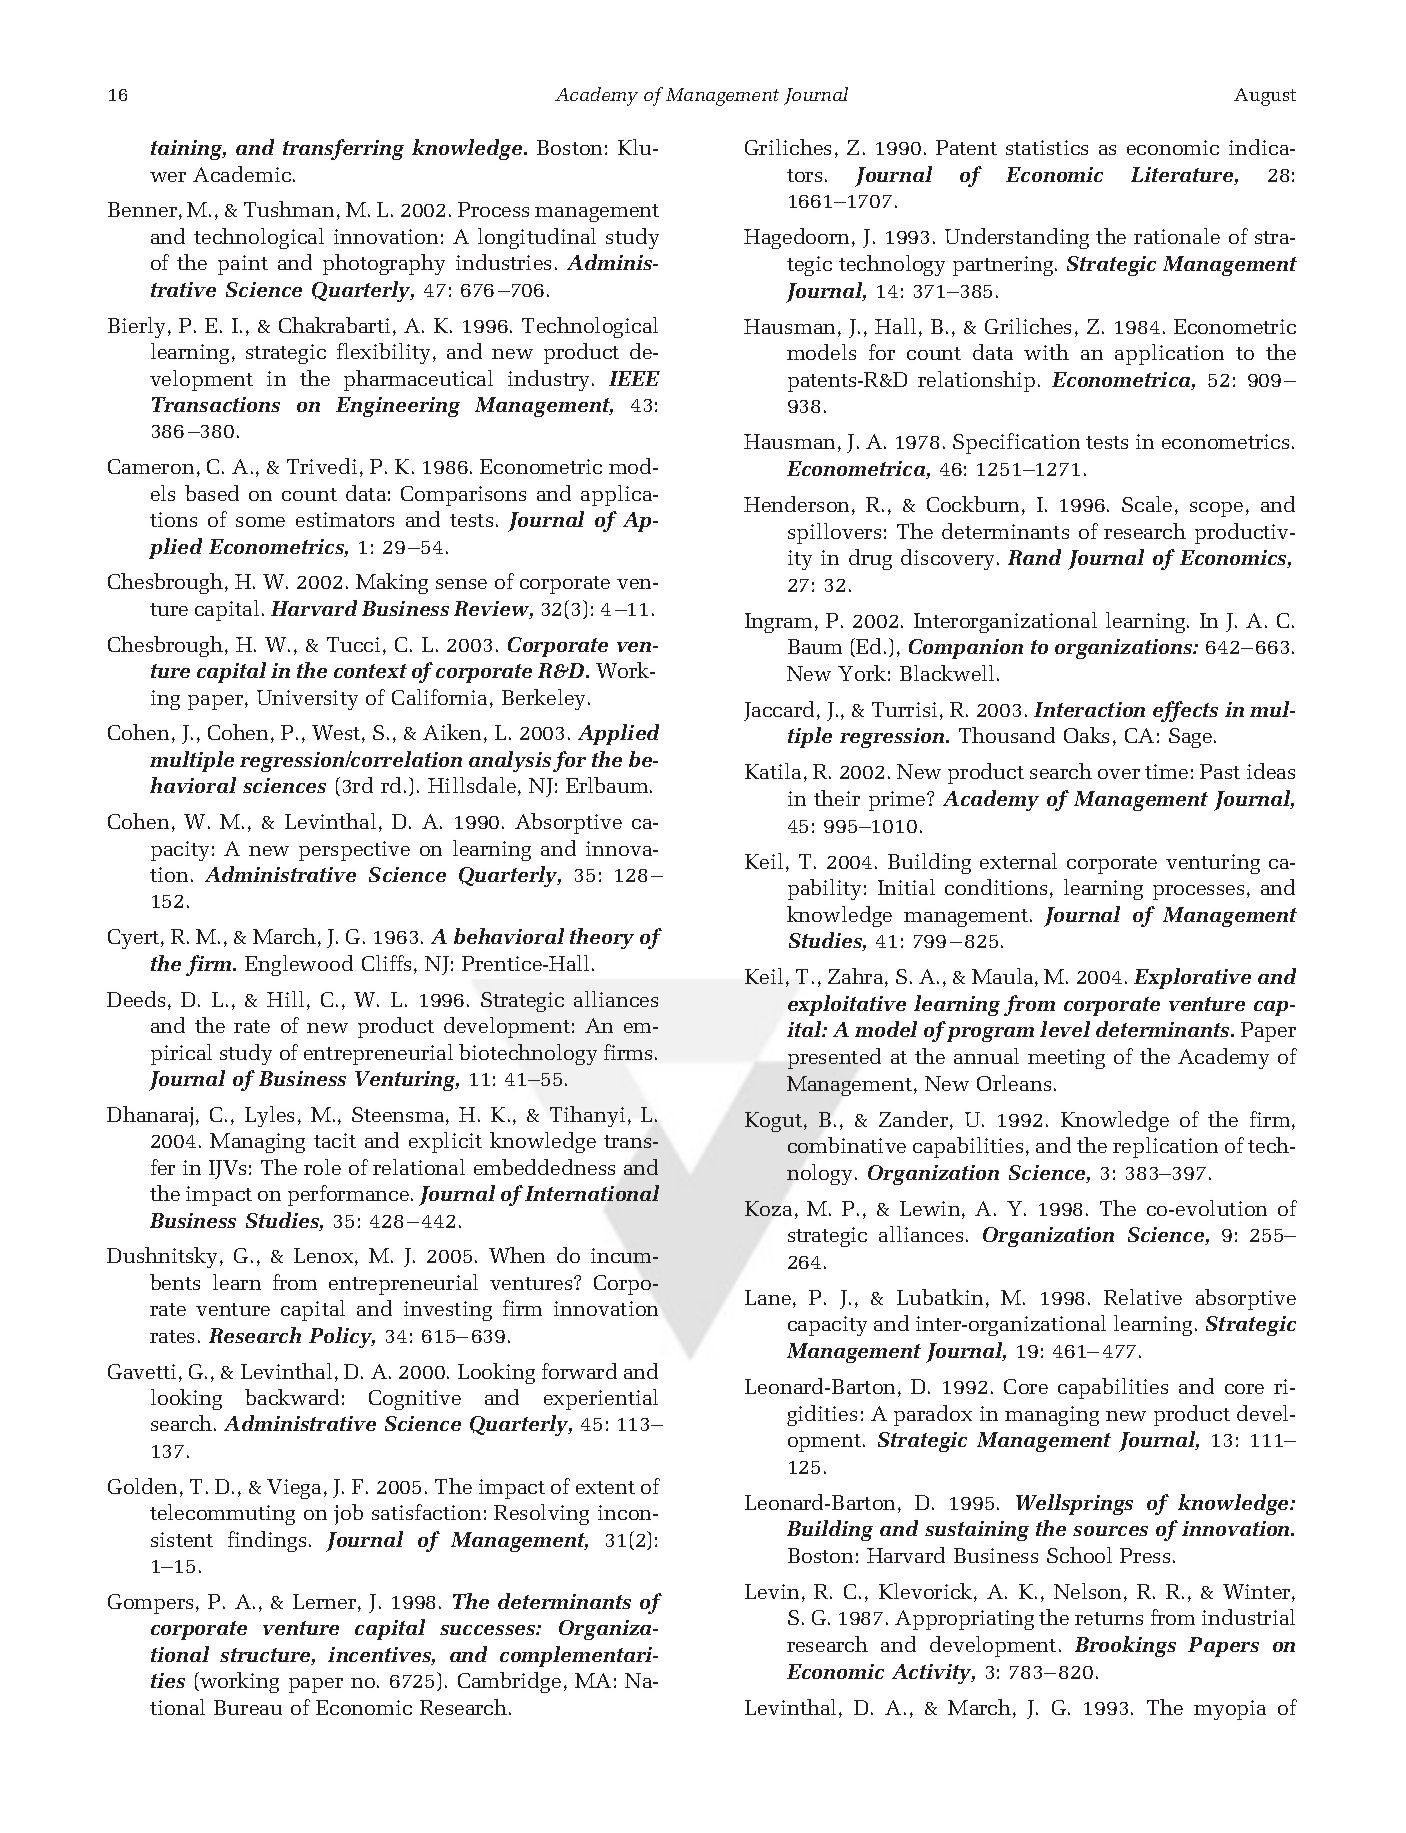  Describe the element at coordinates (243, 265) in the page. I see `paint` at that location.
